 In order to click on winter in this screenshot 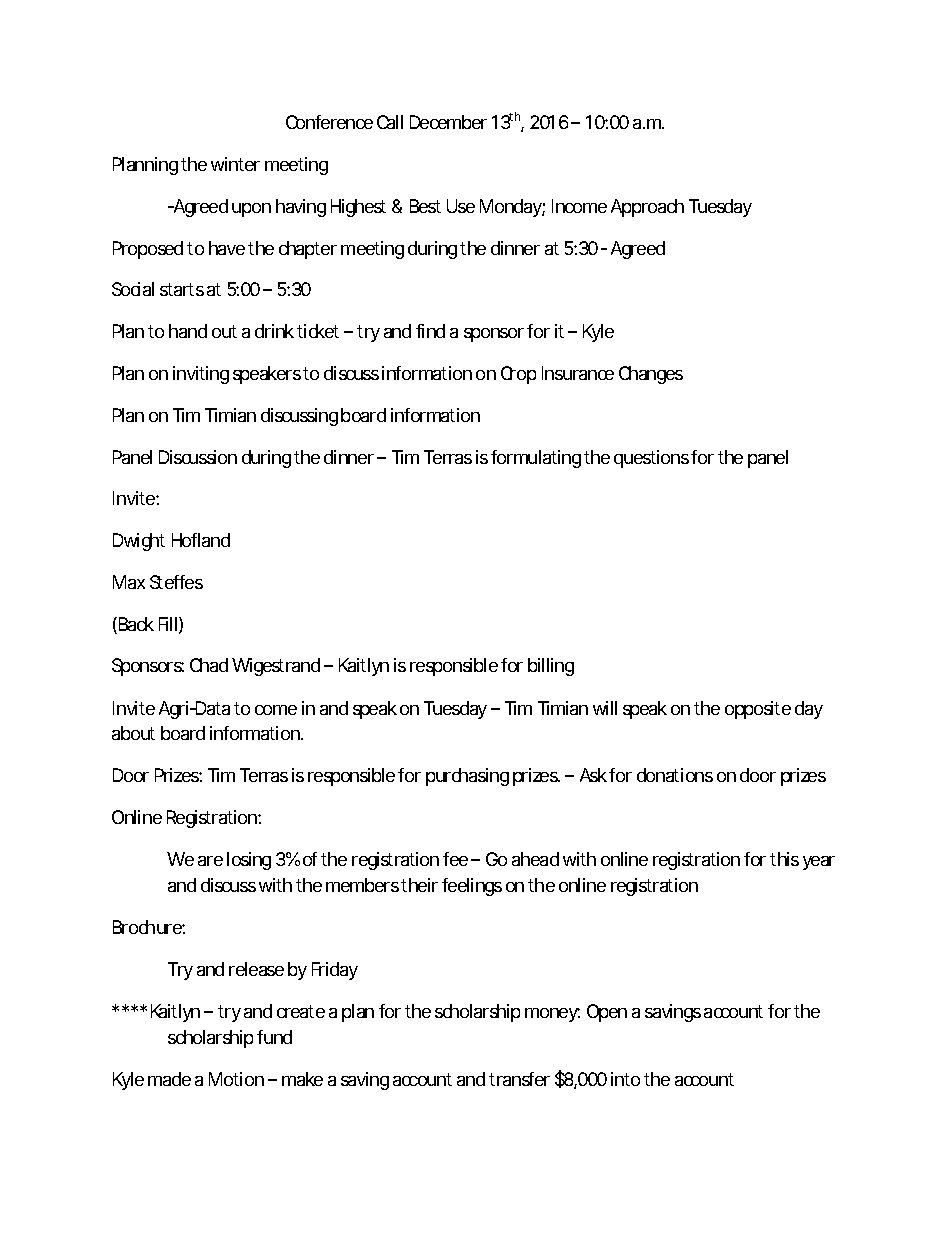, I will do `click(235, 164)`.
